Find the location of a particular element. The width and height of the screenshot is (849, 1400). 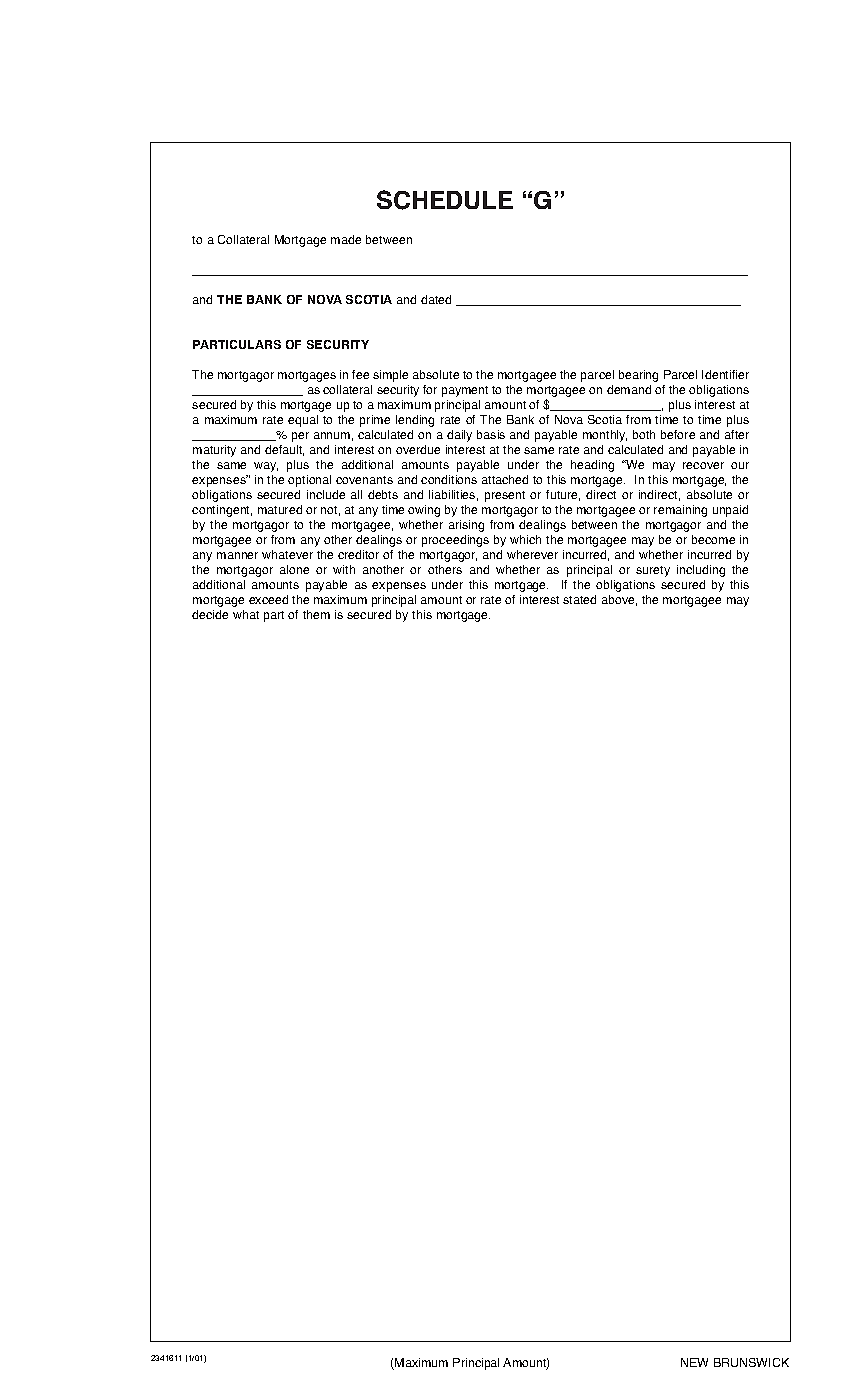

SCHEDULE is located at coordinates (445, 200).
